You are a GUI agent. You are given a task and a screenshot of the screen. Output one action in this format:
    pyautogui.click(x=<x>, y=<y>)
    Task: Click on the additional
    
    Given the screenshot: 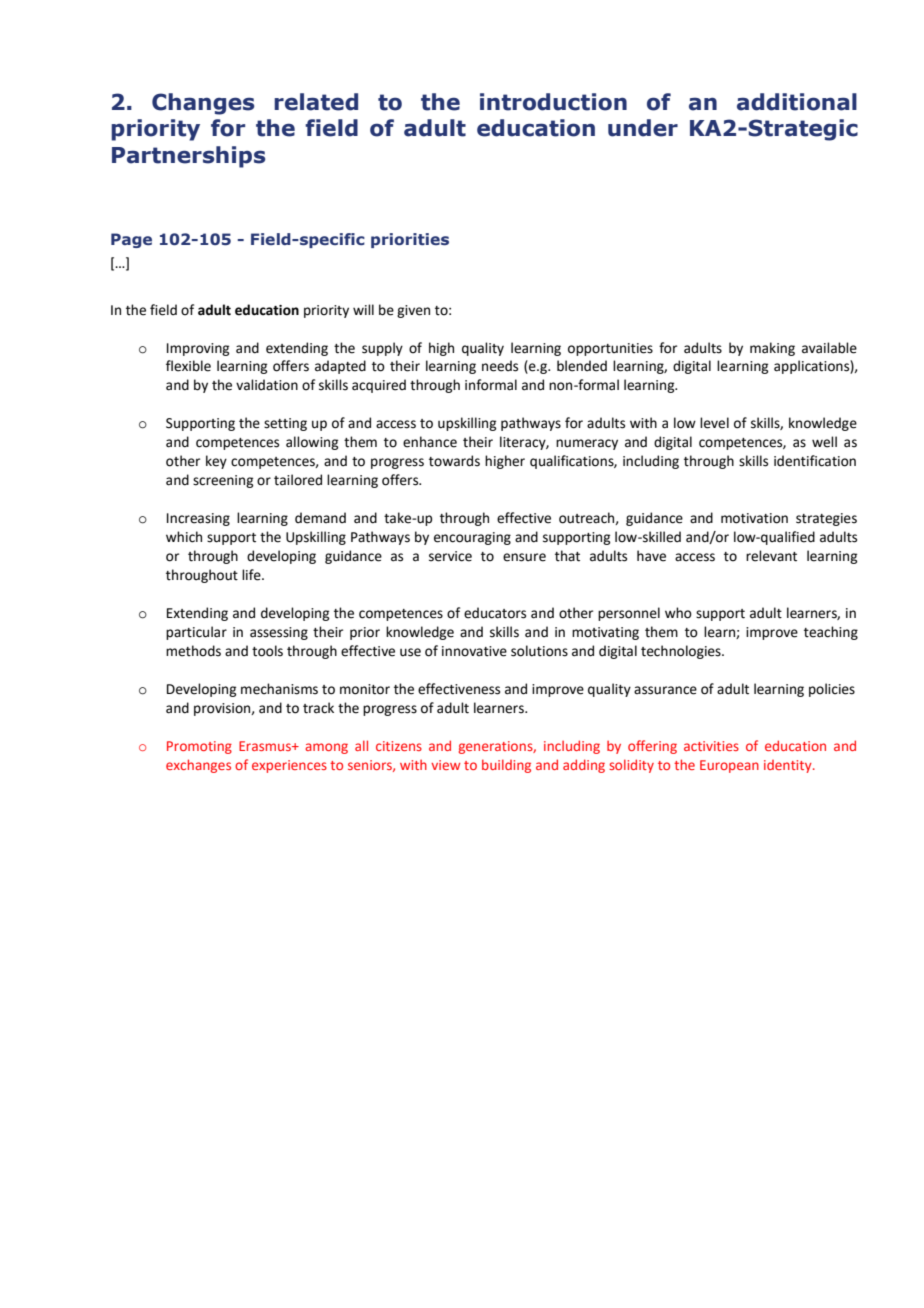 What is the action you would take?
    pyautogui.click(x=797, y=102)
